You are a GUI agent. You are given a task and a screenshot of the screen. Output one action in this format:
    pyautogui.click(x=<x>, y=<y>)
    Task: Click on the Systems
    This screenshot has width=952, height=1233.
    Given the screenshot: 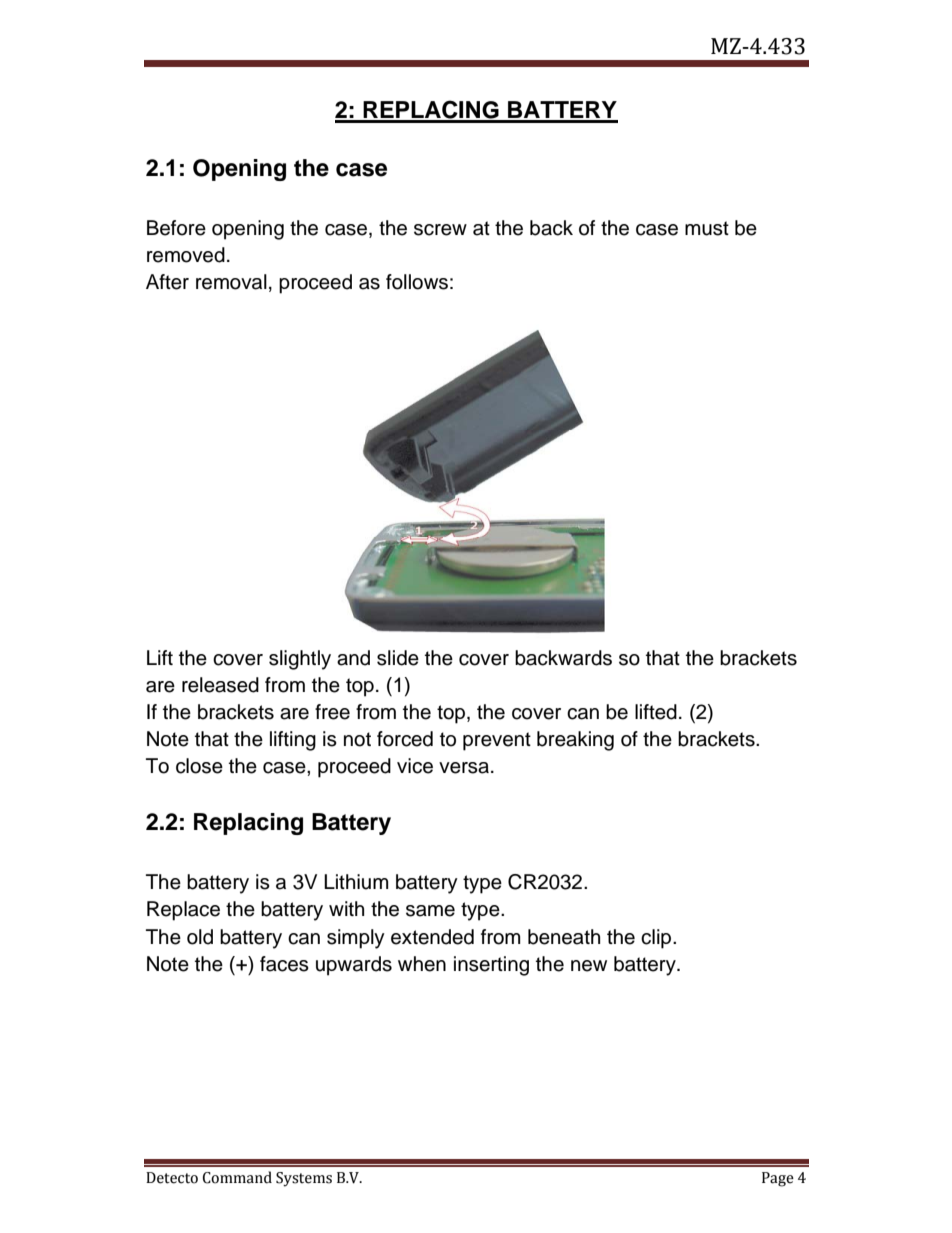 What is the action you would take?
    pyautogui.click(x=304, y=1179)
